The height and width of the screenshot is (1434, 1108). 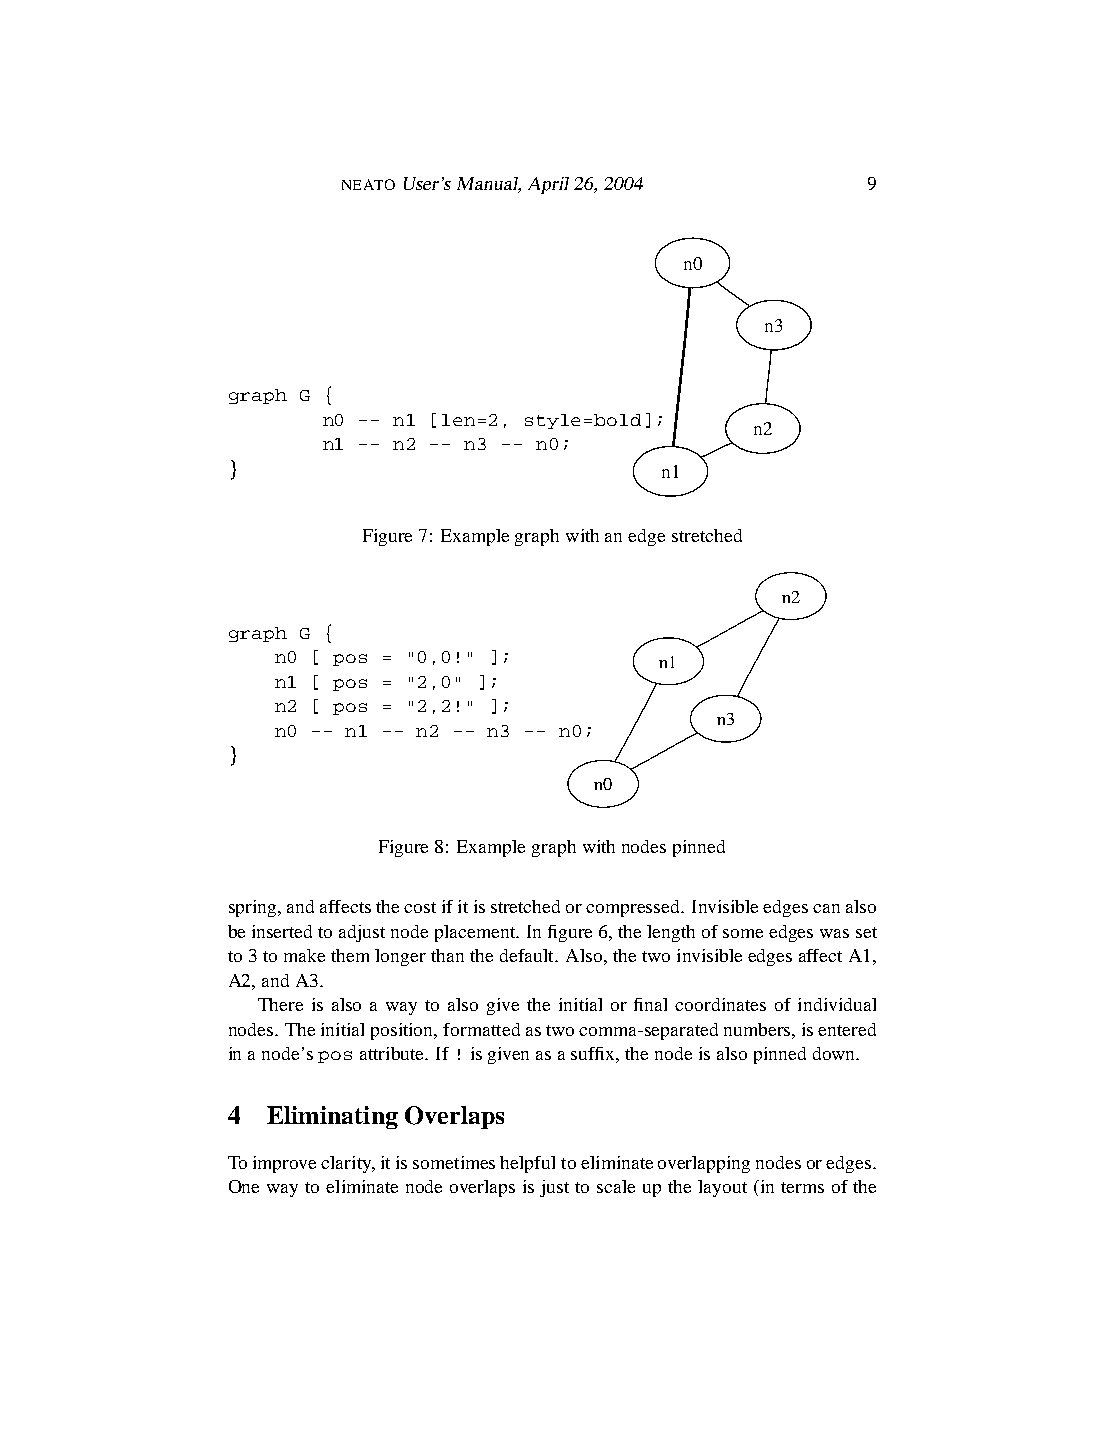 I want to click on clarity, so click(x=347, y=1164).
